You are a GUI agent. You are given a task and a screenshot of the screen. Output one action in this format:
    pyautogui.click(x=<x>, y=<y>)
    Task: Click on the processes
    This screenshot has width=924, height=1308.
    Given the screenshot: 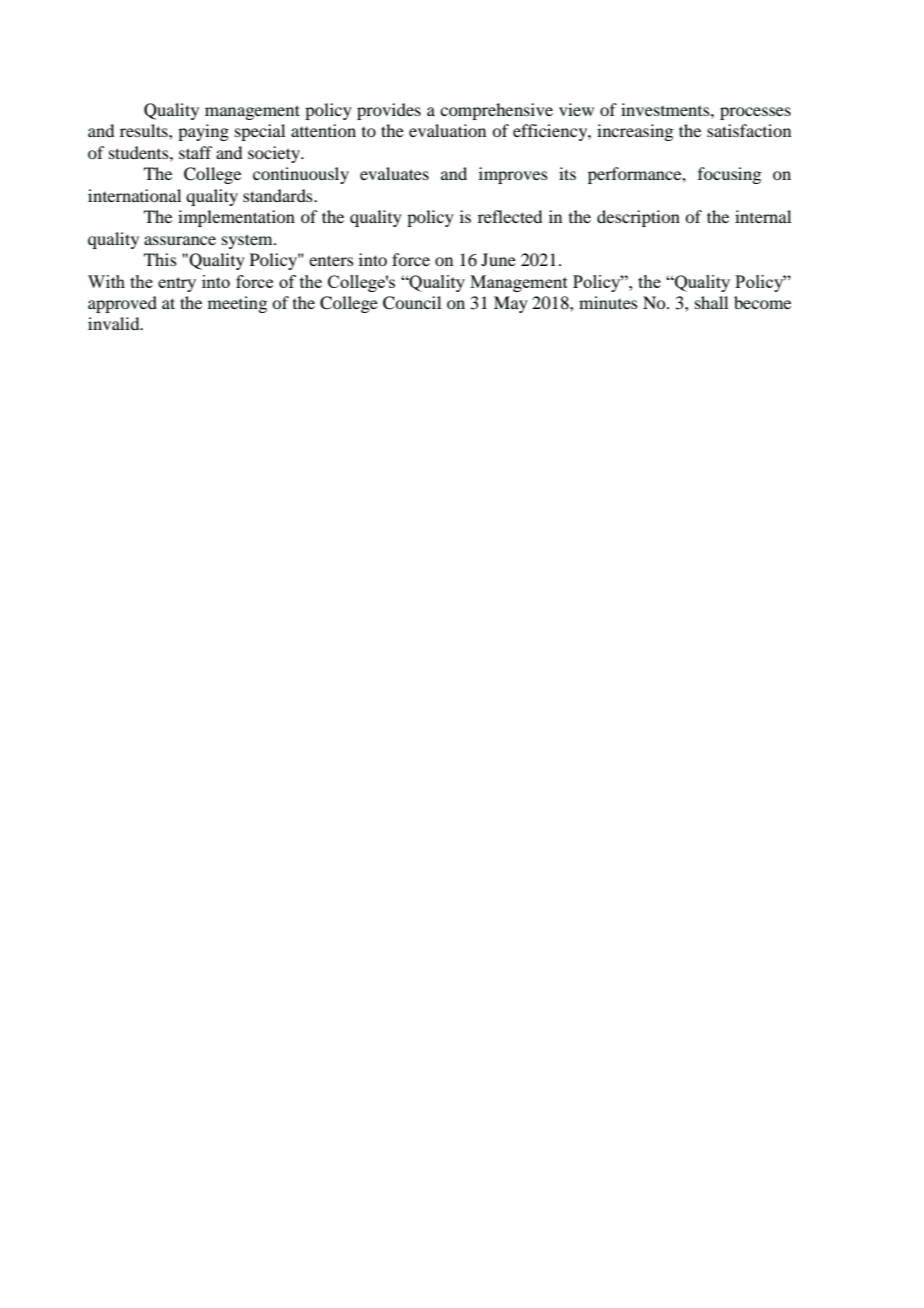 What is the action you would take?
    pyautogui.click(x=755, y=113)
